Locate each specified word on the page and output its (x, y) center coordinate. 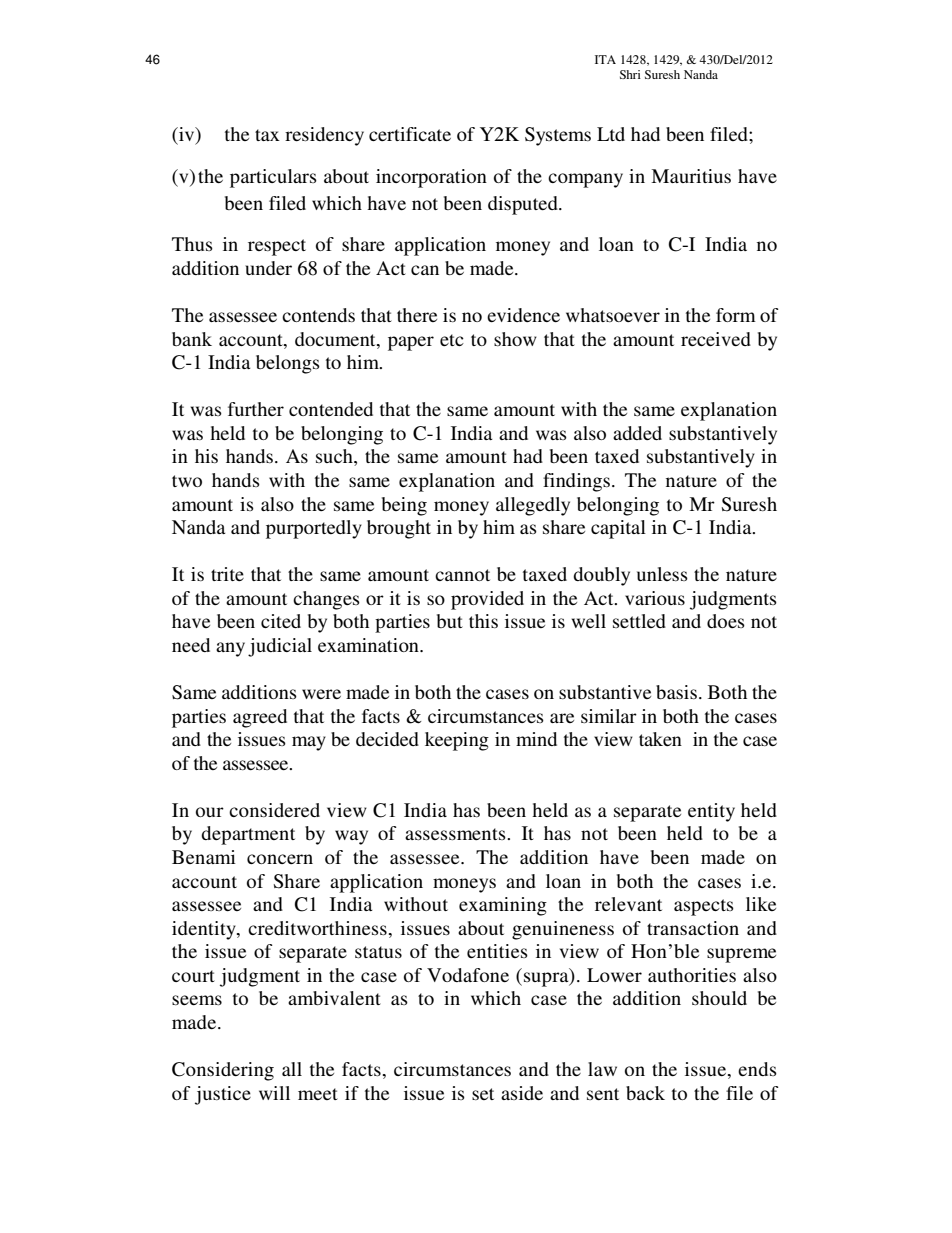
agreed (260, 718)
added (637, 433)
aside (522, 1093)
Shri (630, 74)
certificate (410, 134)
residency (324, 136)
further (256, 409)
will (274, 1093)
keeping (457, 741)
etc (452, 340)
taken (660, 739)
